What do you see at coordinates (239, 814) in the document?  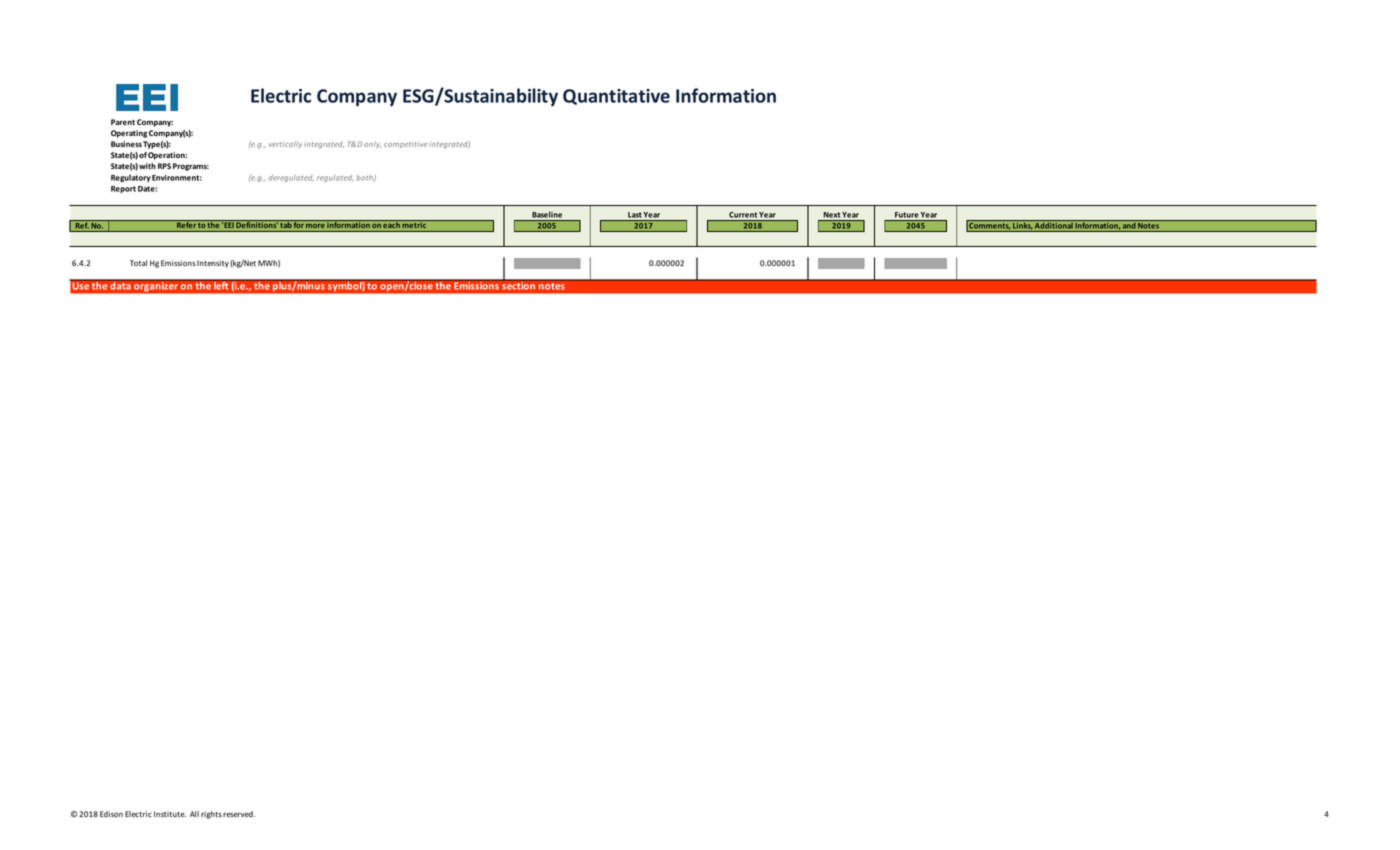 I see `reserved` at bounding box center [239, 814].
